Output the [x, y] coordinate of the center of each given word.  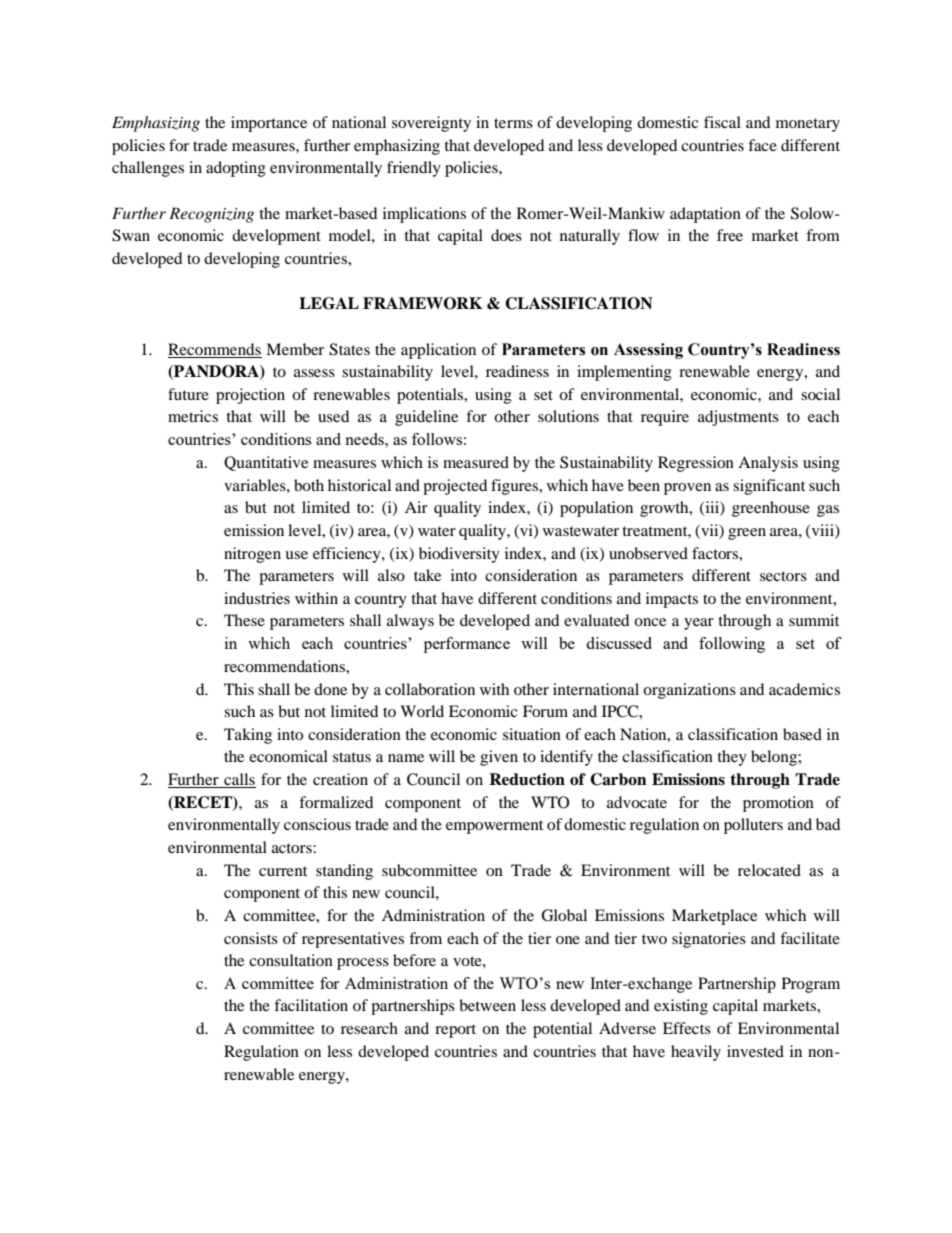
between [487, 1005]
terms [513, 123]
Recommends [214, 349]
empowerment [494, 827]
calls [239, 779]
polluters [753, 826]
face [762, 145]
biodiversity [459, 555]
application [438, 351]
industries [257, 598]
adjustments [738, 418]
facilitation [311, 1005]
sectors [783, 576]
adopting [236, 169]
